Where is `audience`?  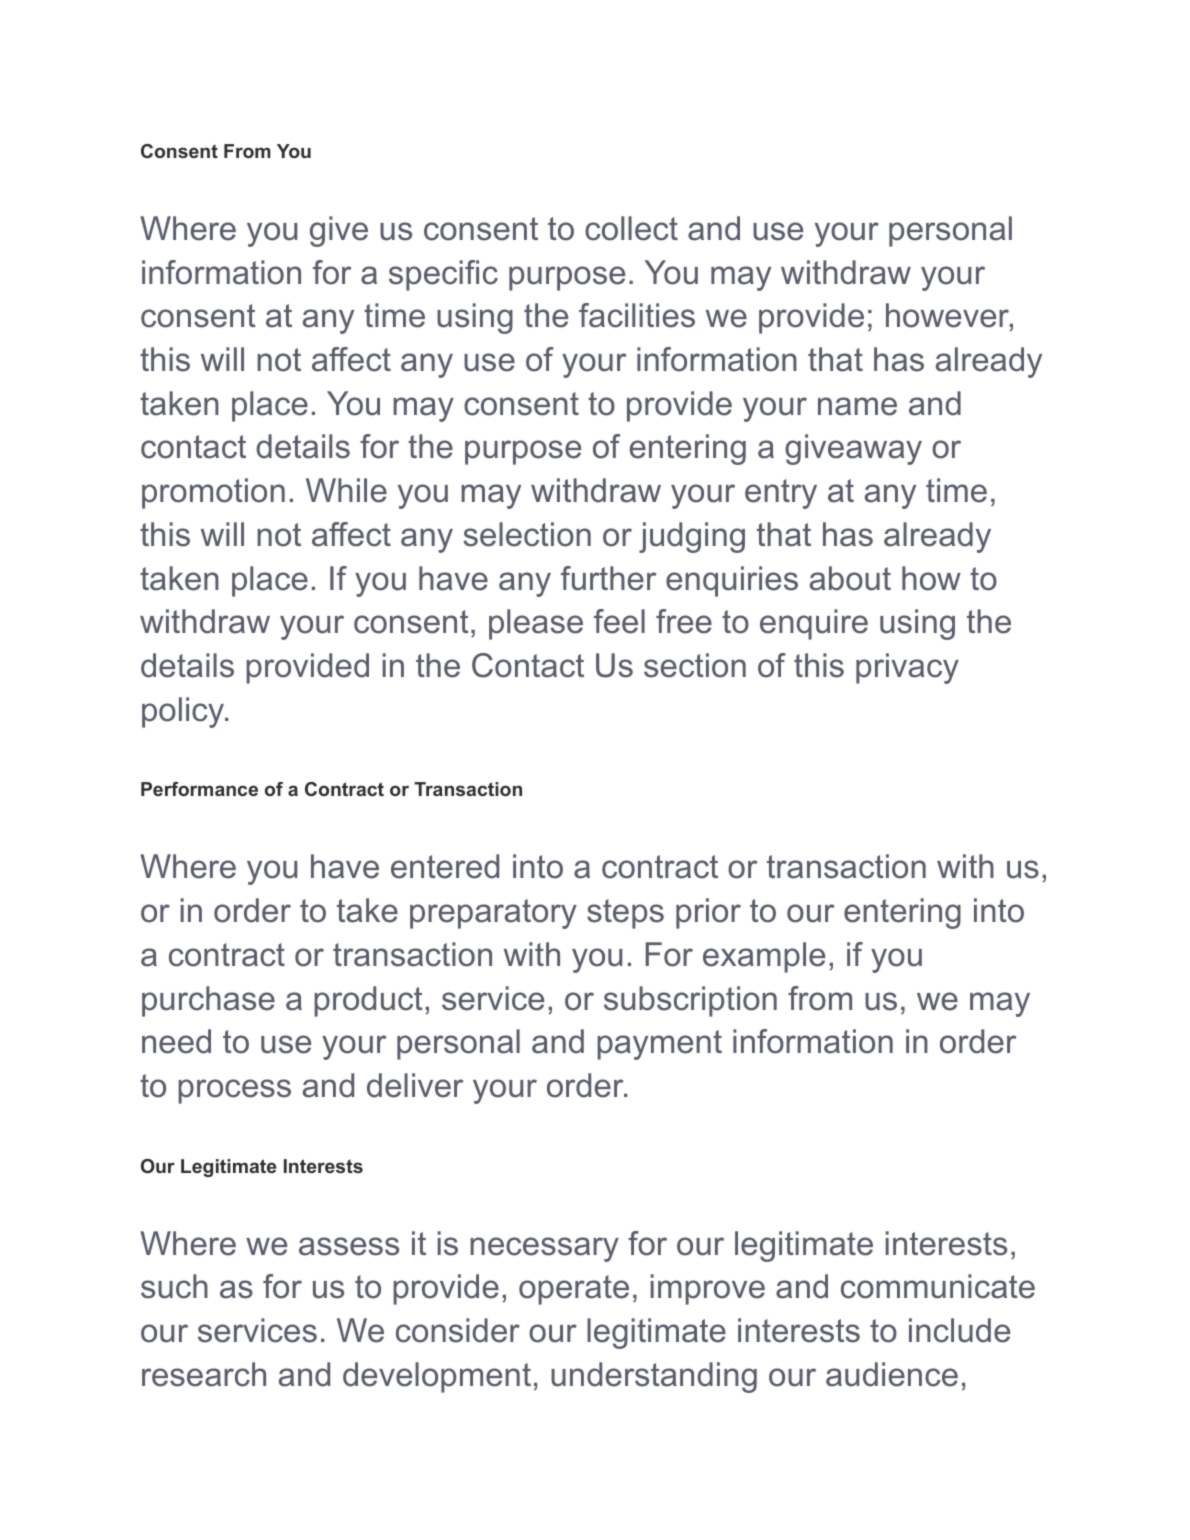
audience is located at coordinates (892, 1374).
